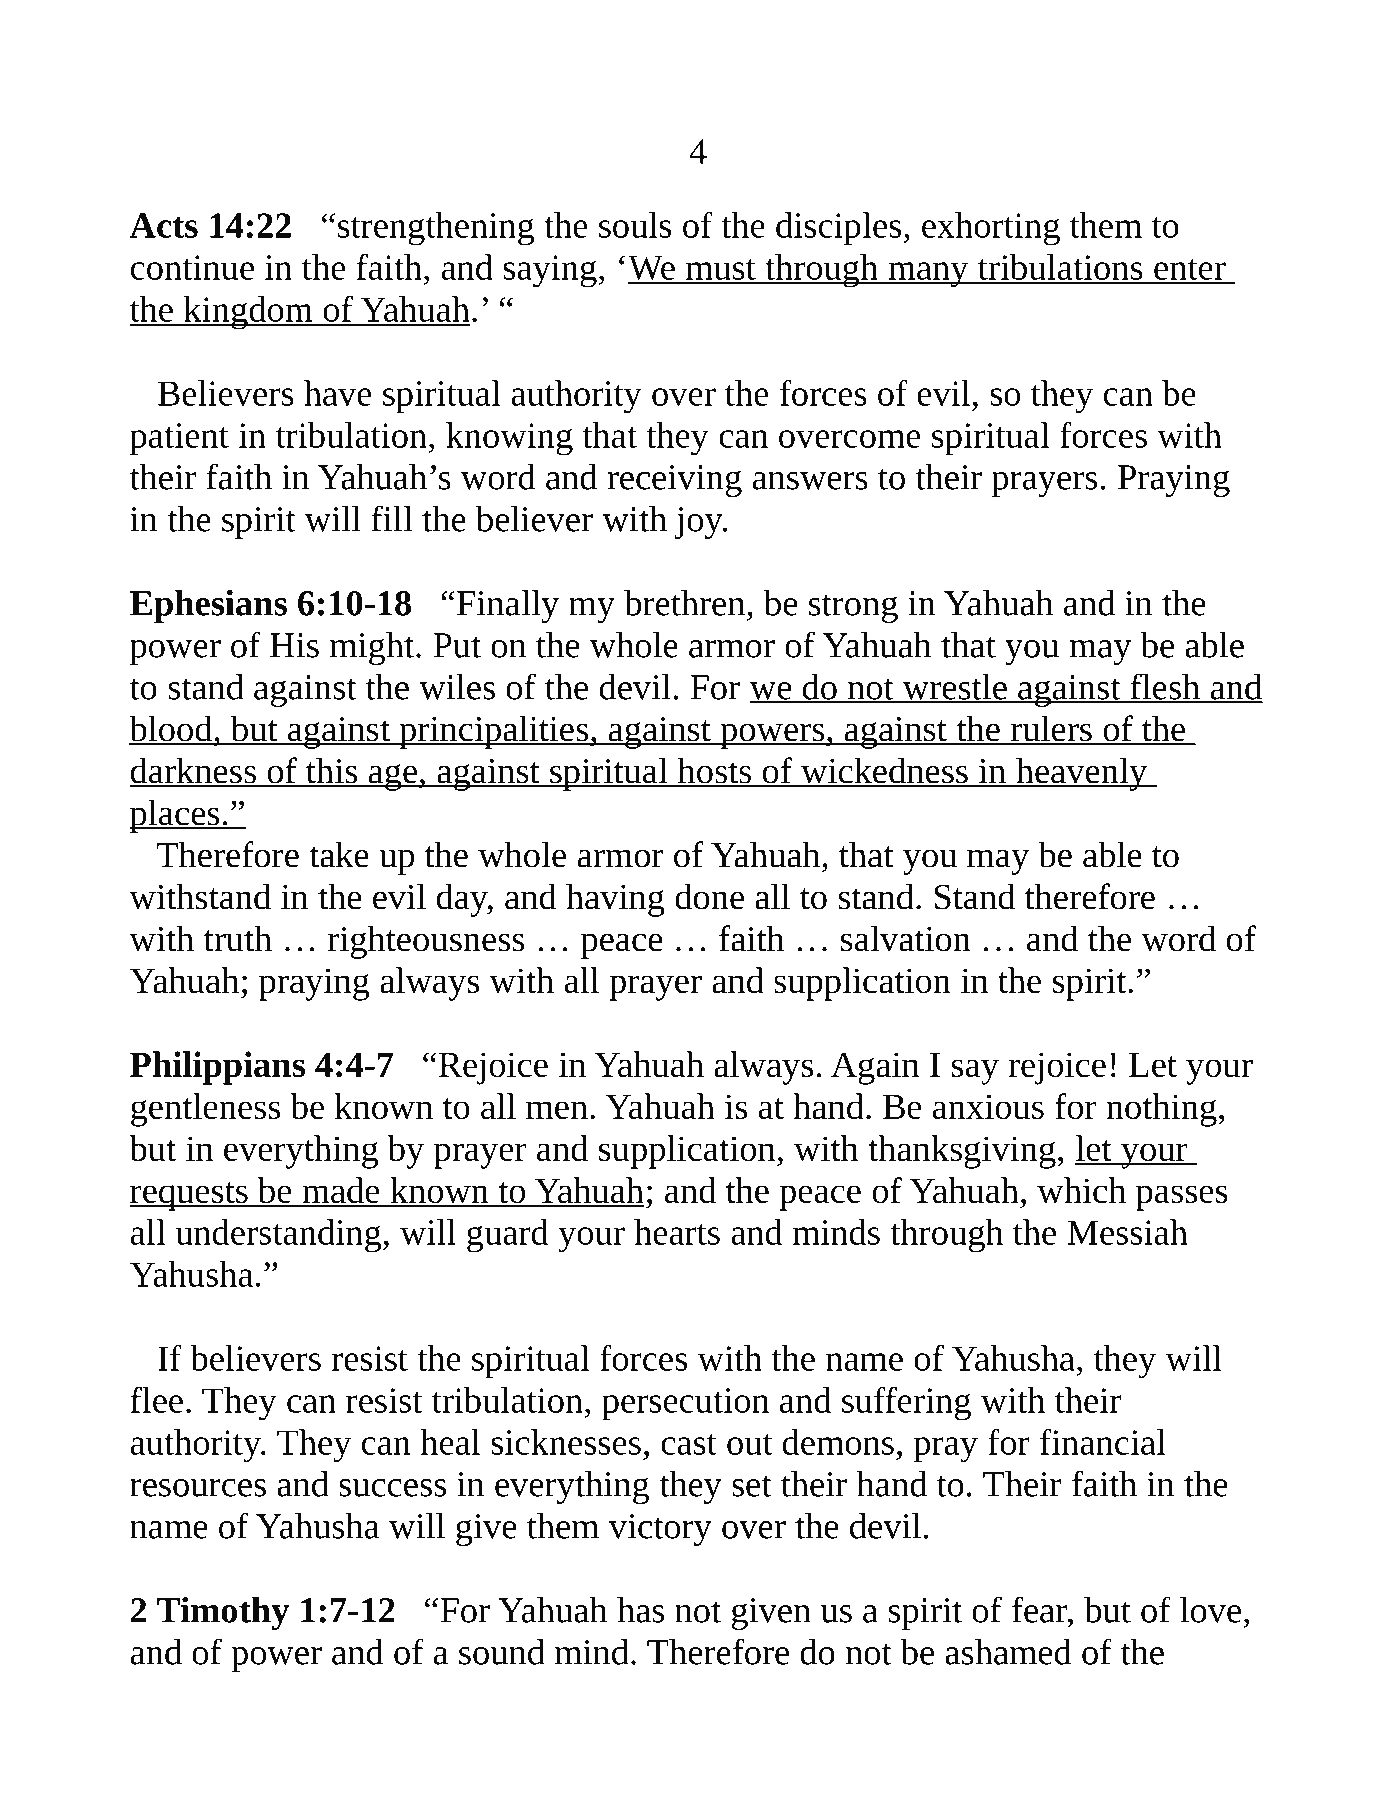 The width and height of the image is (1396, 1806). Describe the element at coordinates (192, 267) in the image. I see `continue` at that location.
